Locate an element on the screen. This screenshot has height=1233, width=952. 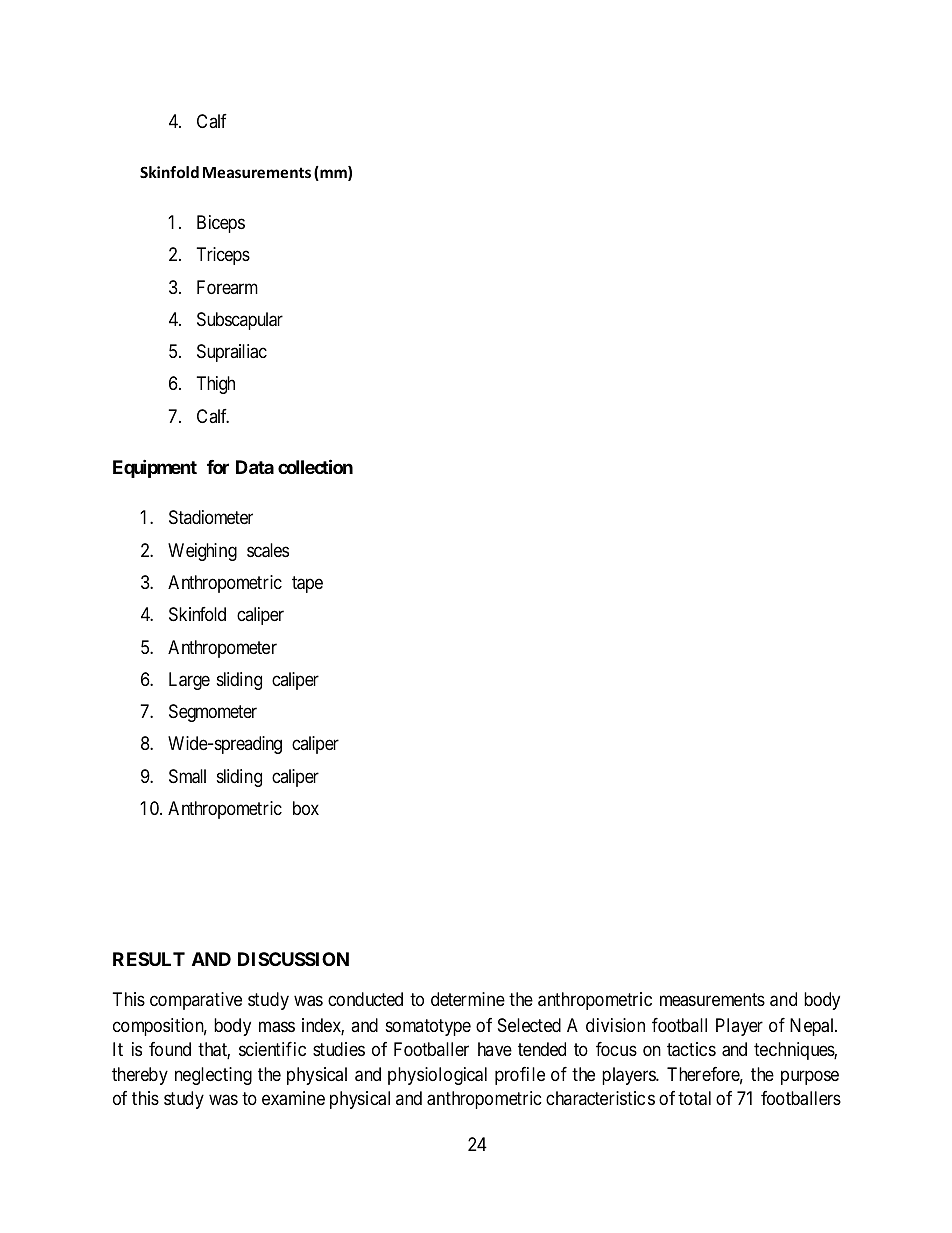
neglecting is located at coordinates (213, 1076).
